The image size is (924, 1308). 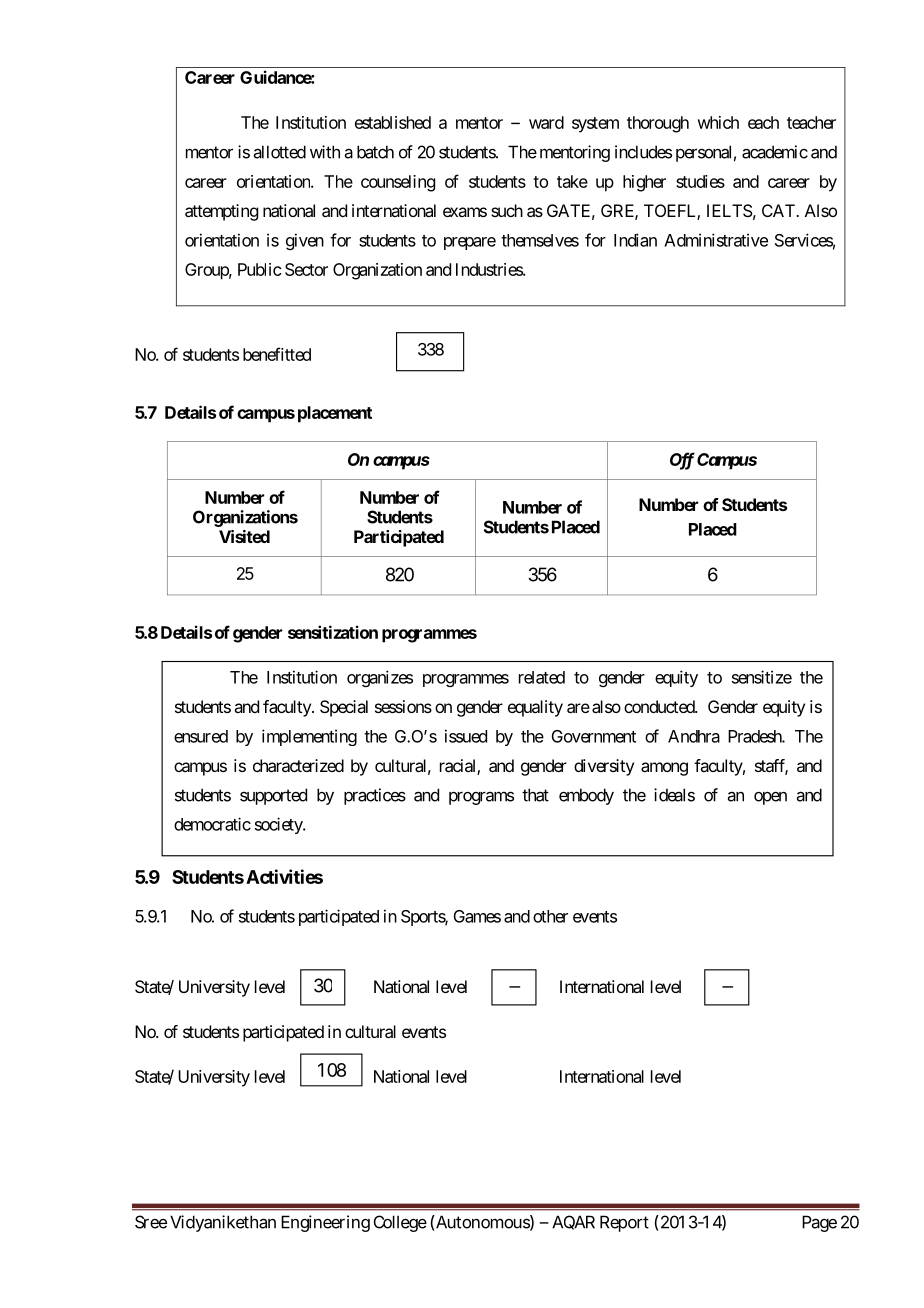 I want to click on other, so click(x=550, y=916).
